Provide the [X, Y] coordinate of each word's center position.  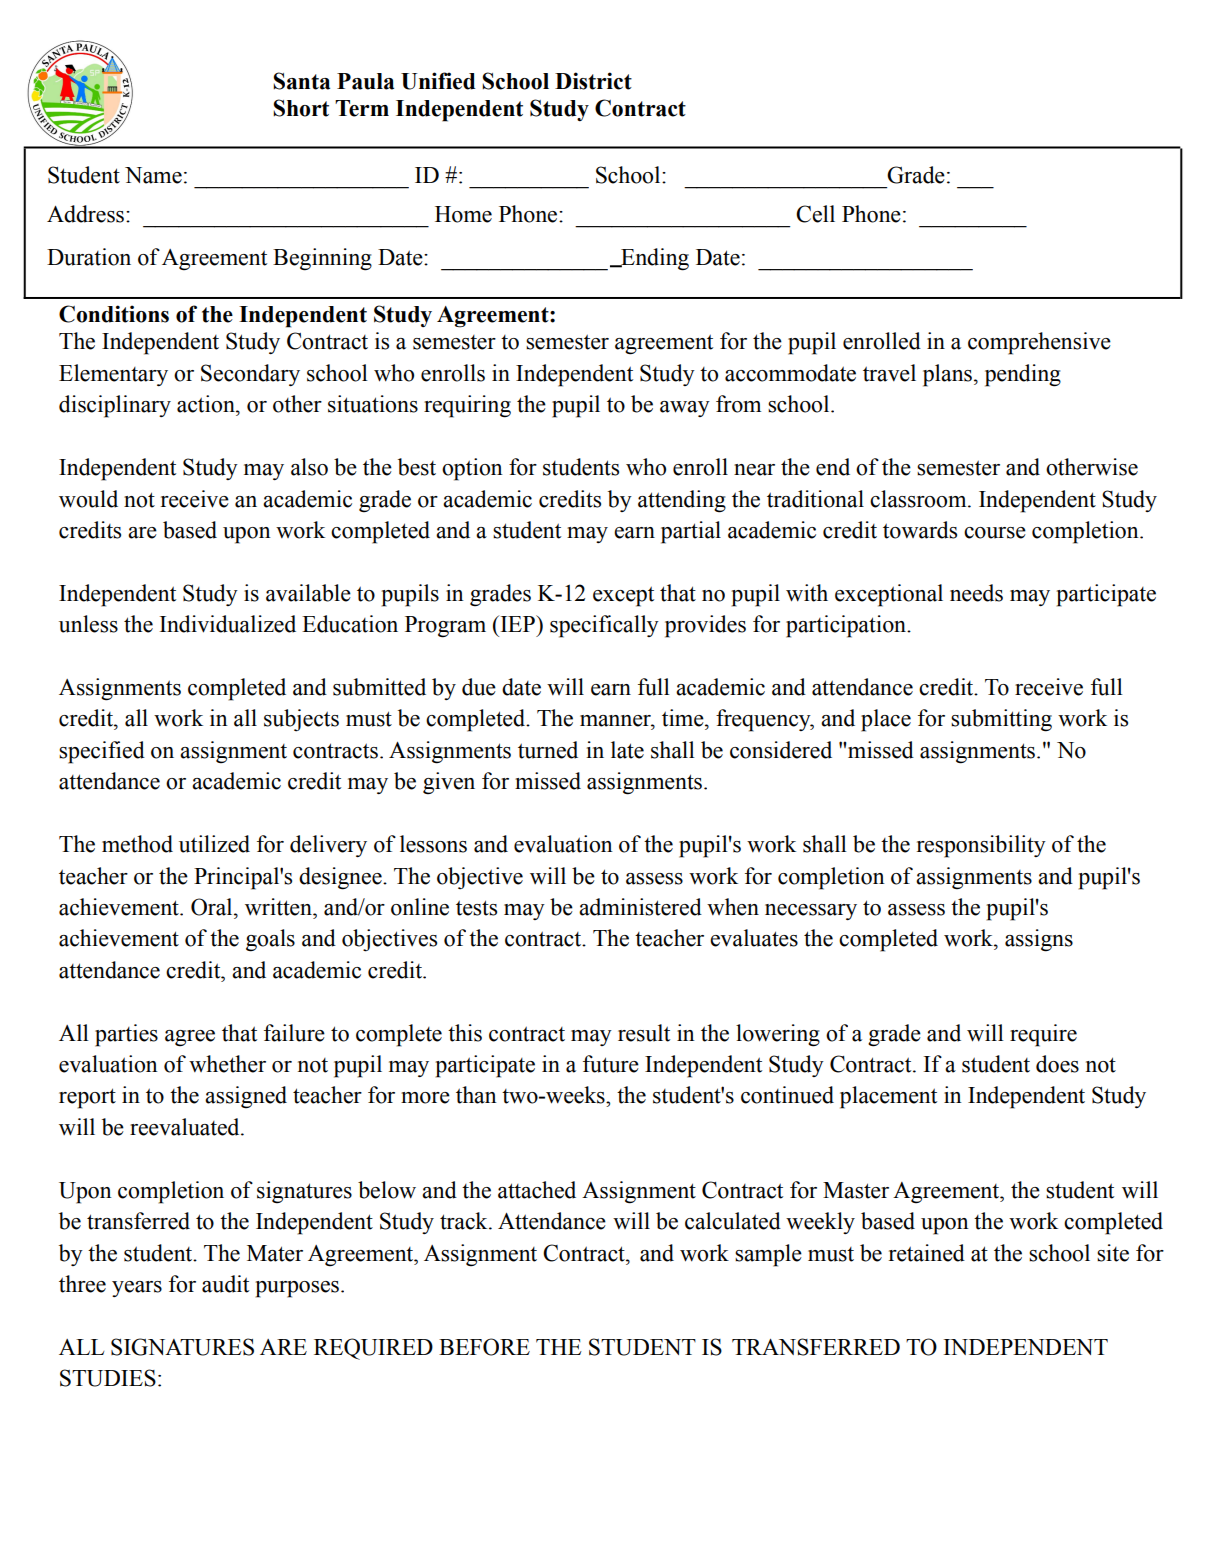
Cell [815, 214]
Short [301, 108]
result [644, 1033]
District [593, 81]
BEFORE [484, 1347]
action [207, 404]
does [1057, 1064]
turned [548, 750]
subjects [301, 720]
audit [225, 1284]
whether [227, 1064]
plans [947, 375]
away [685, 409]
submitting [1001, 720]
